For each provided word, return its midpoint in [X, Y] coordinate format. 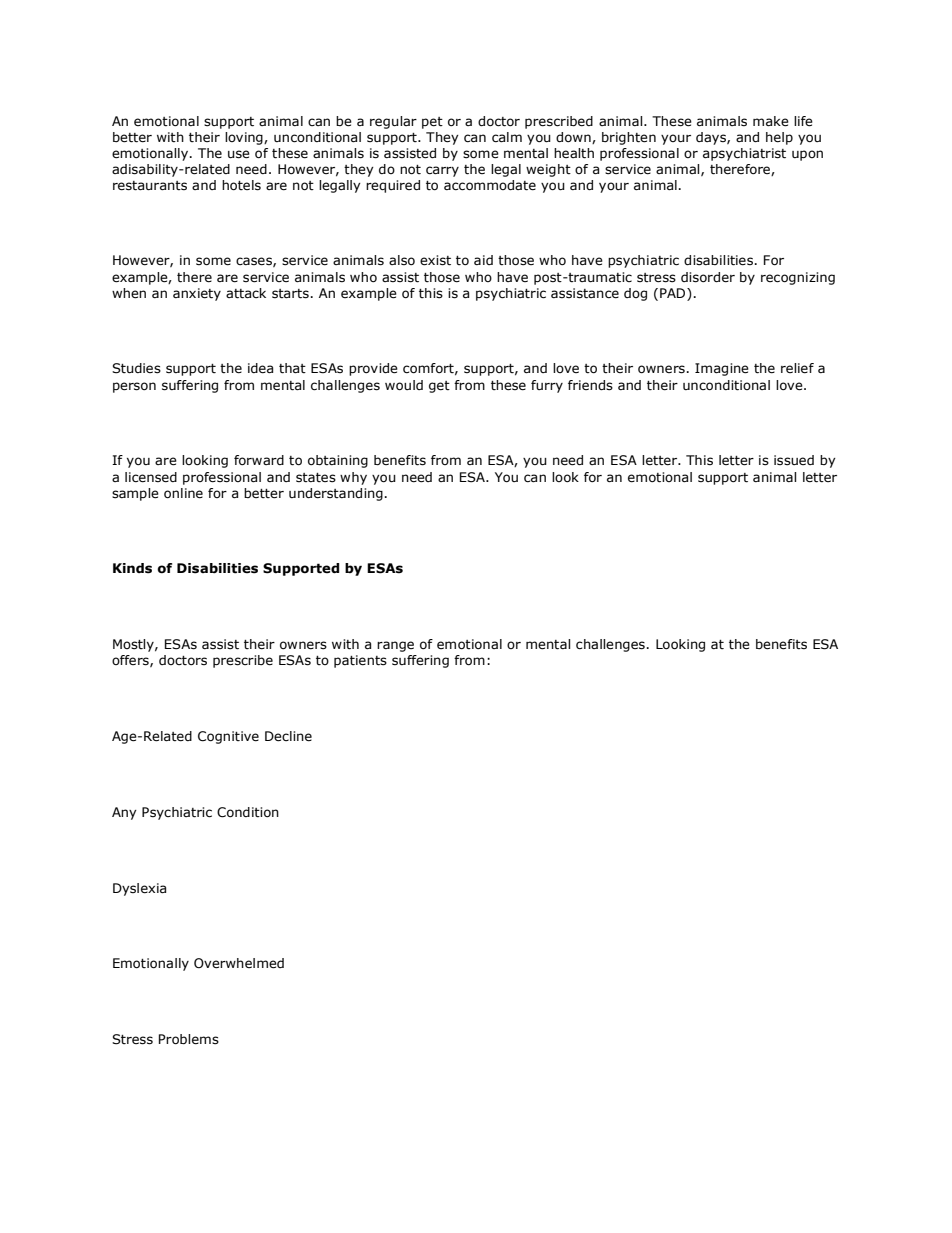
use [239, 154]
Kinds [132, 568]
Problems [189, 1039]
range [395, 646]
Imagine [722, 369]
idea [260, 368]
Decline [288, 736]
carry [442, 171]
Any [124, 813]
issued [794, 460]
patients [360, 661]
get [439, 387]
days [712, 138]
